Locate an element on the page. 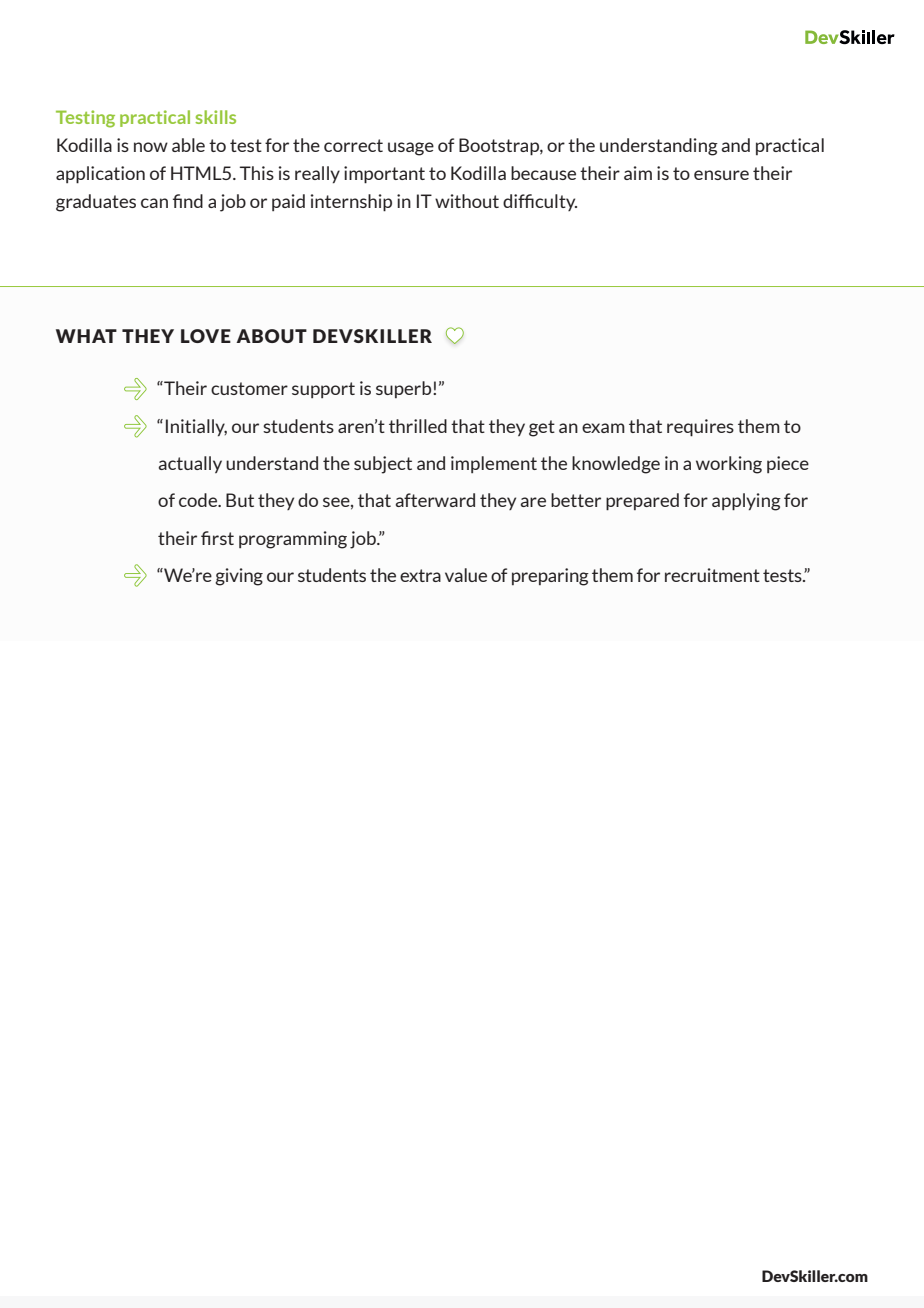  without is located at coordinates (467, 201).
